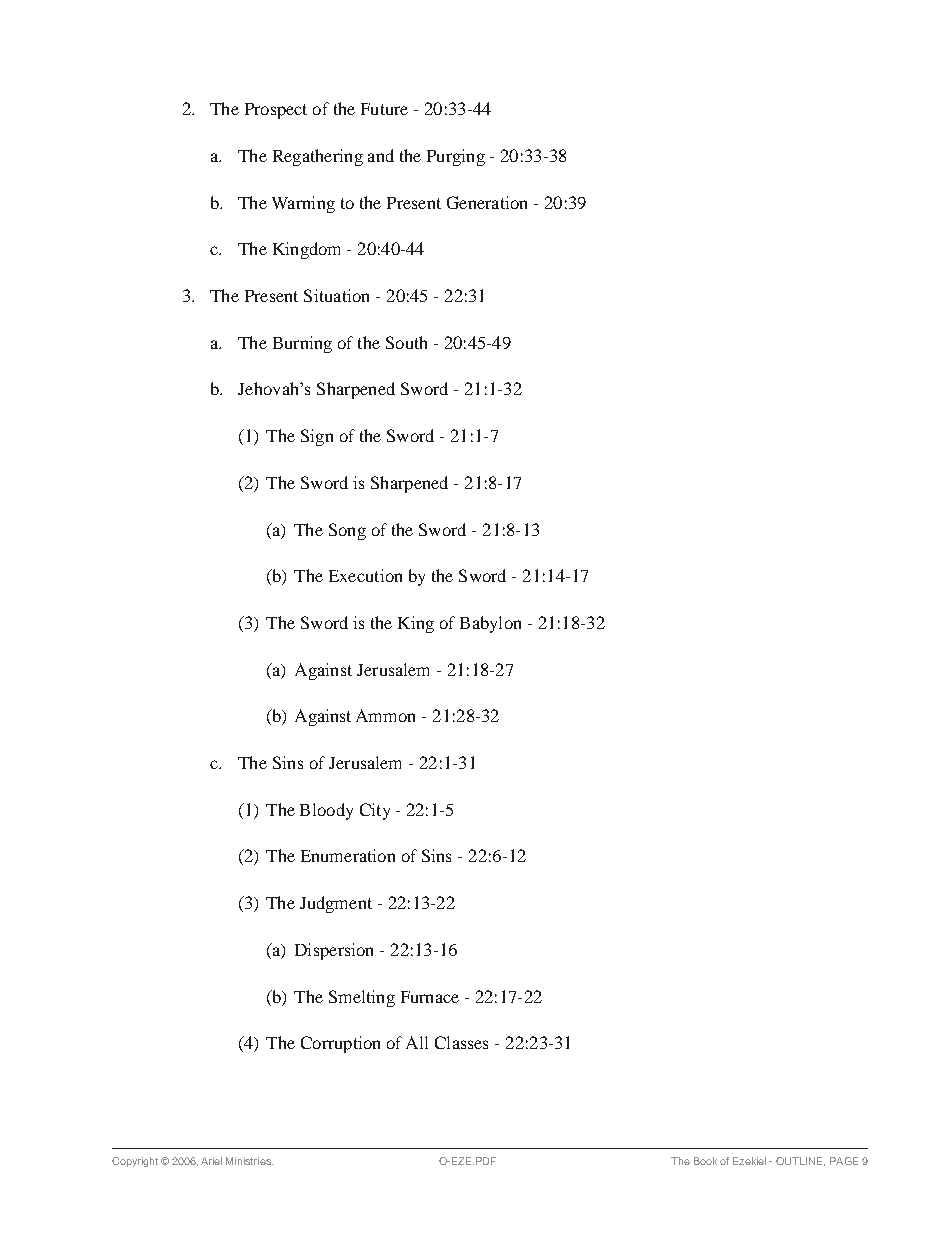  Describe the element at coordinates (749, 1161) in the screenshot. I see `Ezekiel` at that location.
